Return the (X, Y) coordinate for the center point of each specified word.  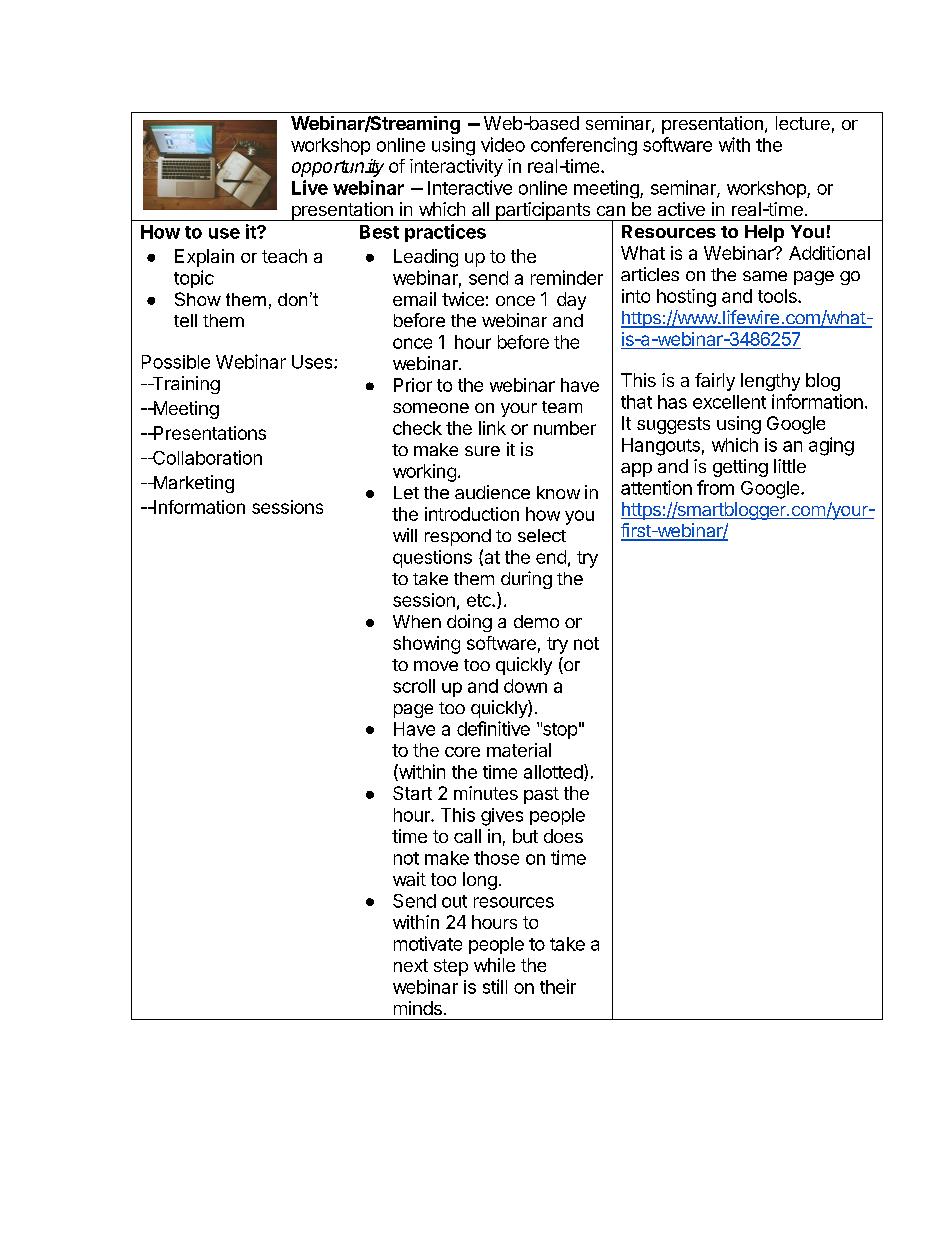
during (526, 580)
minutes (486, 793)
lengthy (770, 382)
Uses (313, 362)
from (715, 487)
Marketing (192, 484)
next (411, 965)
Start (412, 793)
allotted (554, 772)
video (503, 144)
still (495, 986)
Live (310, 187)
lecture (803, 123)
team (562, 407)
